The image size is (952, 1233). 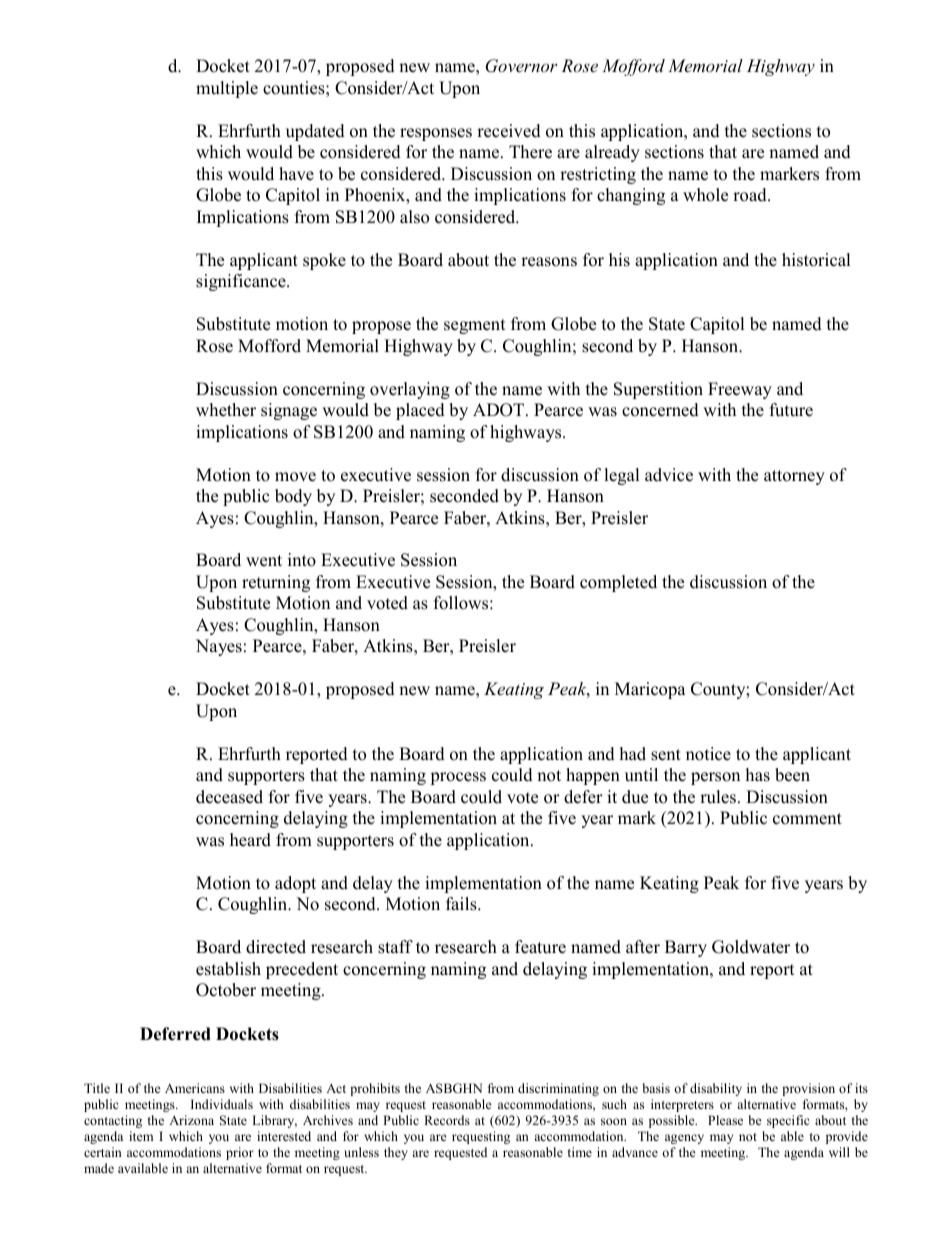 I want to click on comment, so click(x=807, y=819).
